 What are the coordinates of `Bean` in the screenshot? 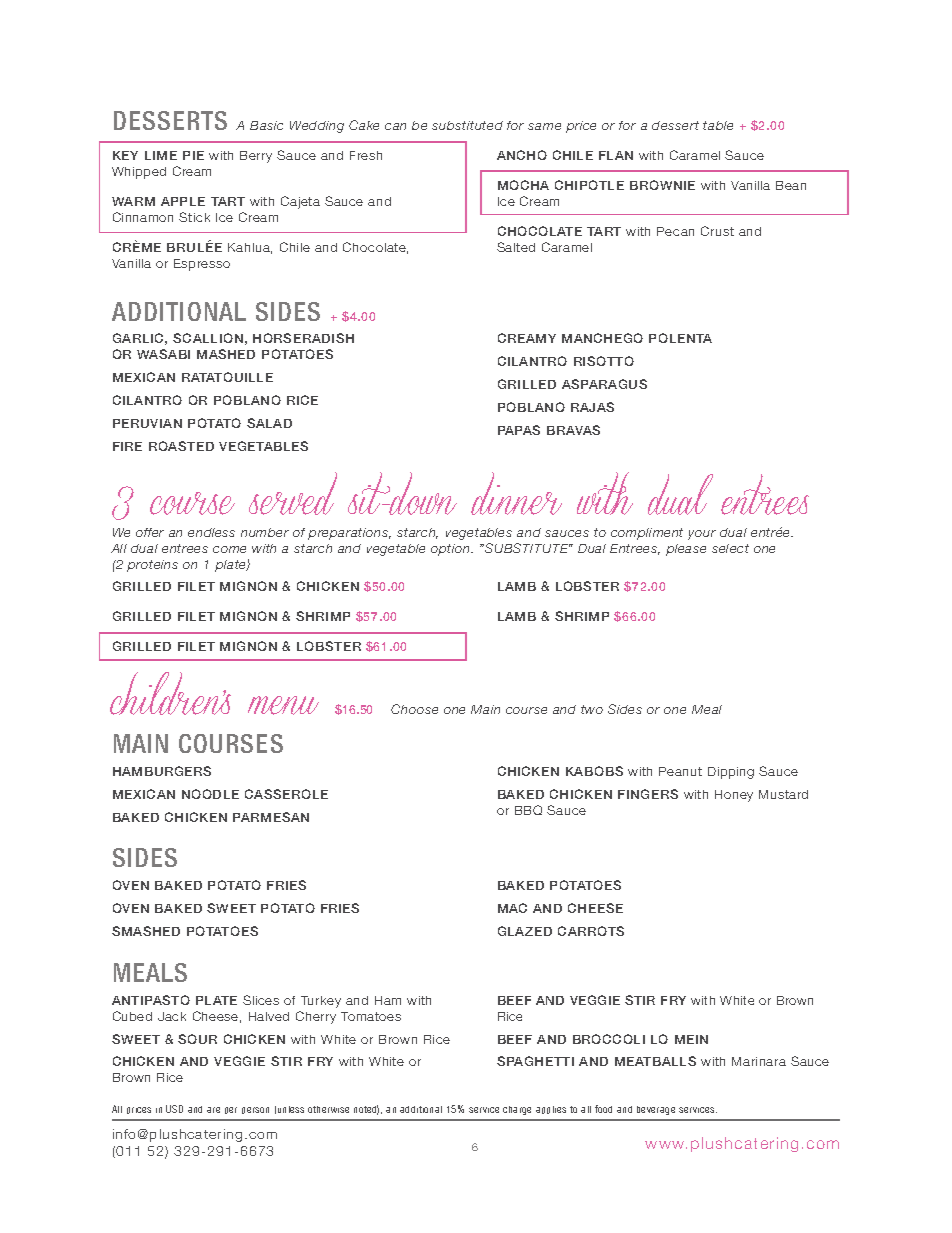 It's located at (791, 185).
